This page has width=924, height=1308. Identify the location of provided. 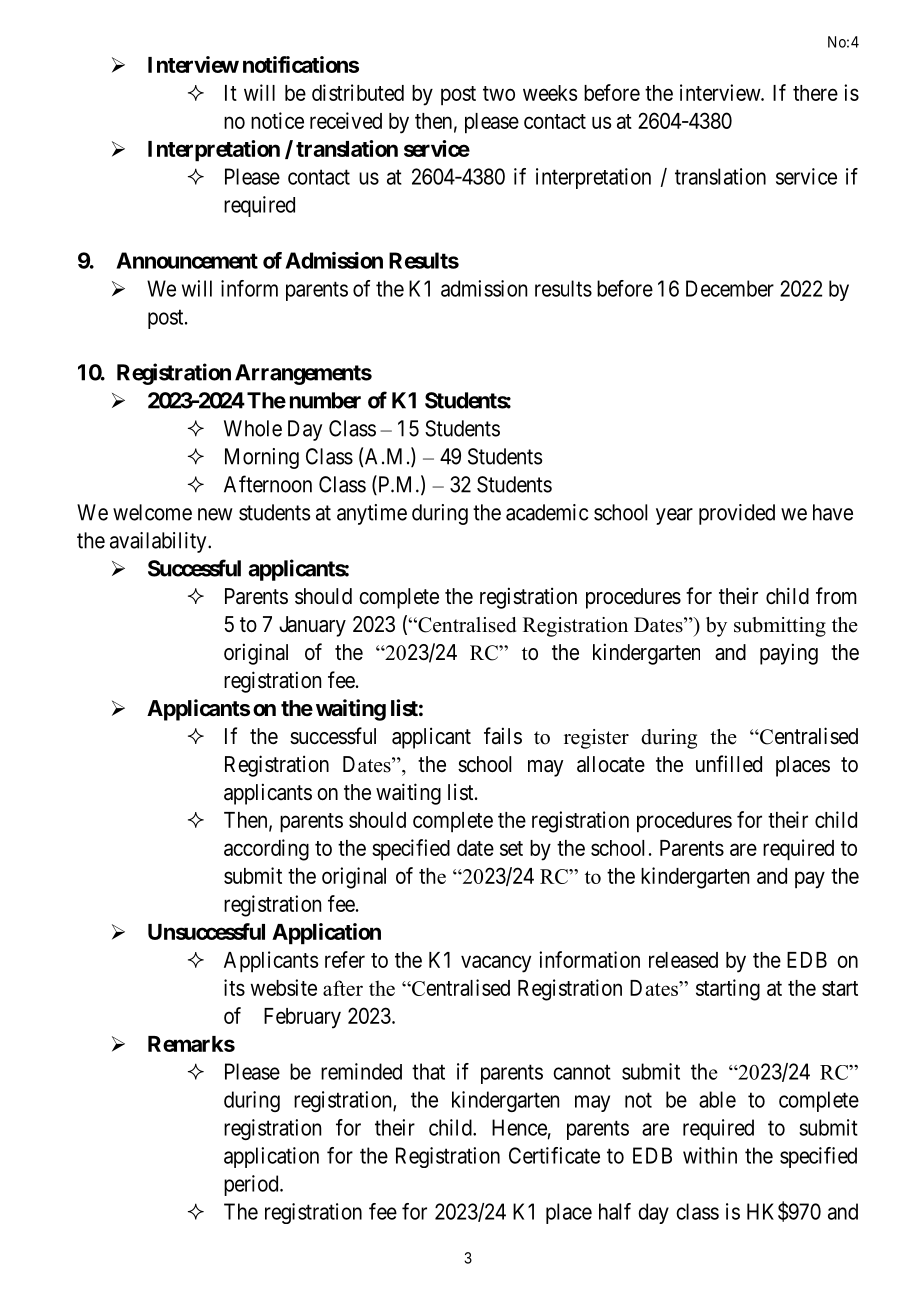
(737, 514).
